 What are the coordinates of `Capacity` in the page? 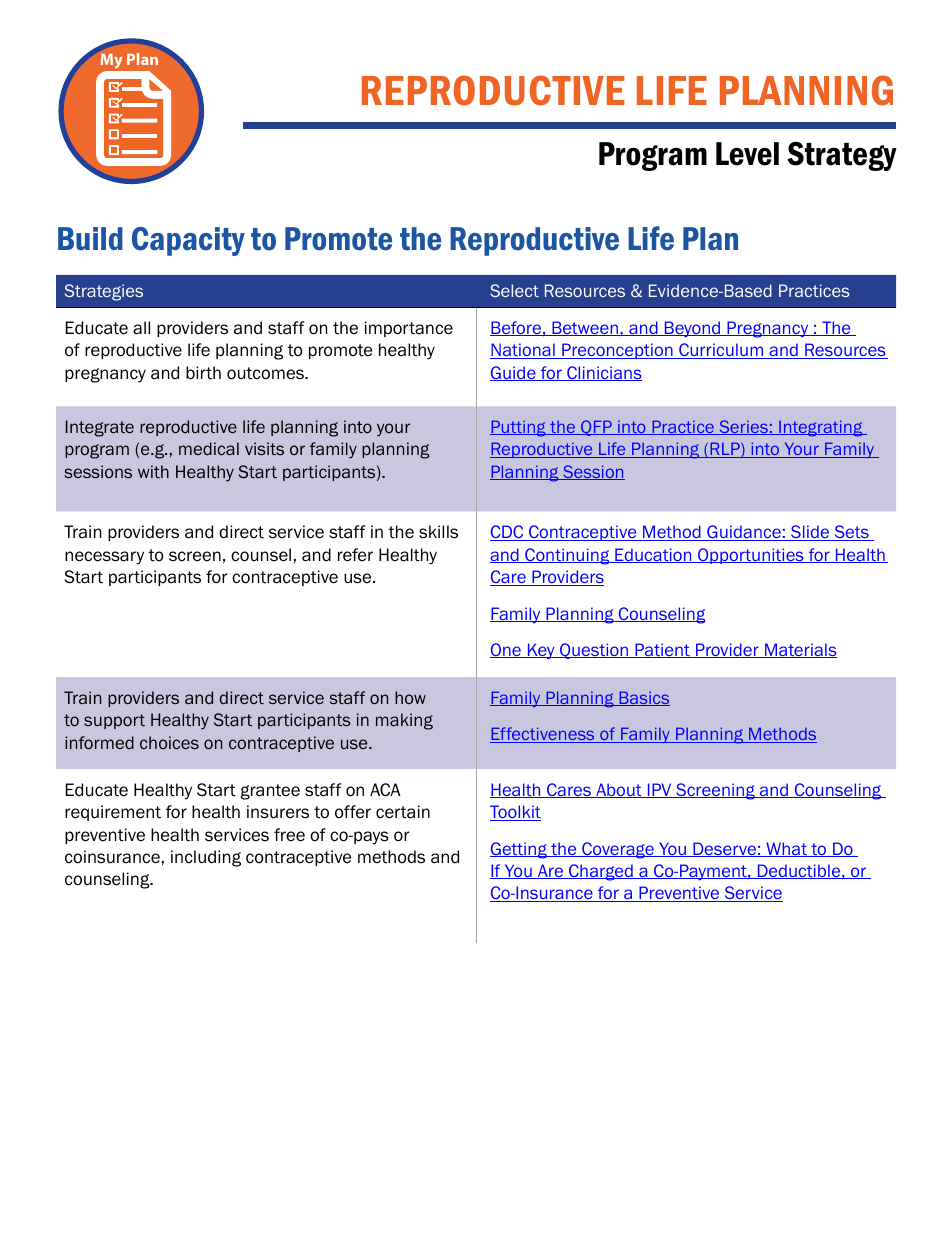 It's located at (188, 241).
